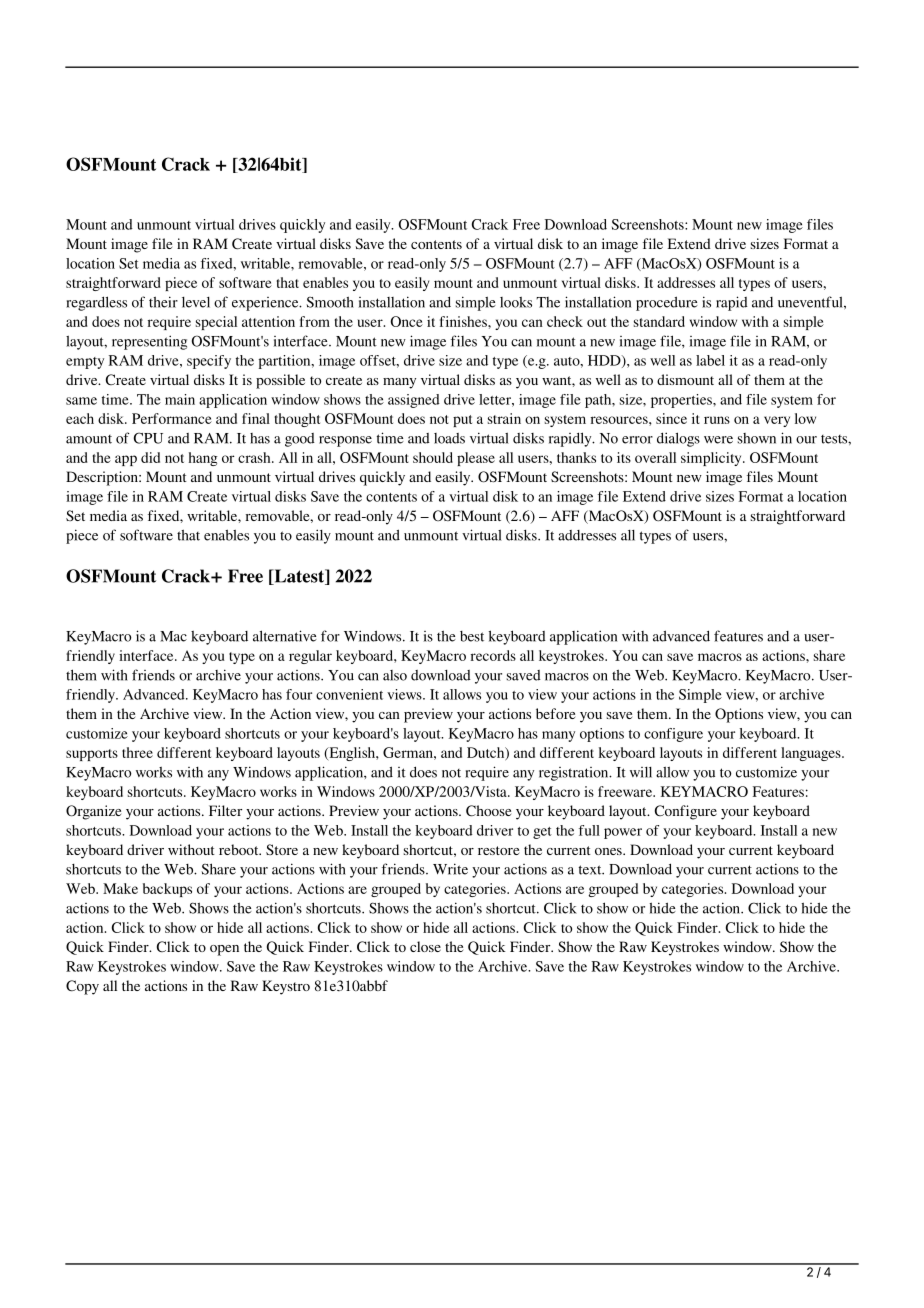 This screenshot has width=924, height=1308. I want to click on open, so click(224, 950).
